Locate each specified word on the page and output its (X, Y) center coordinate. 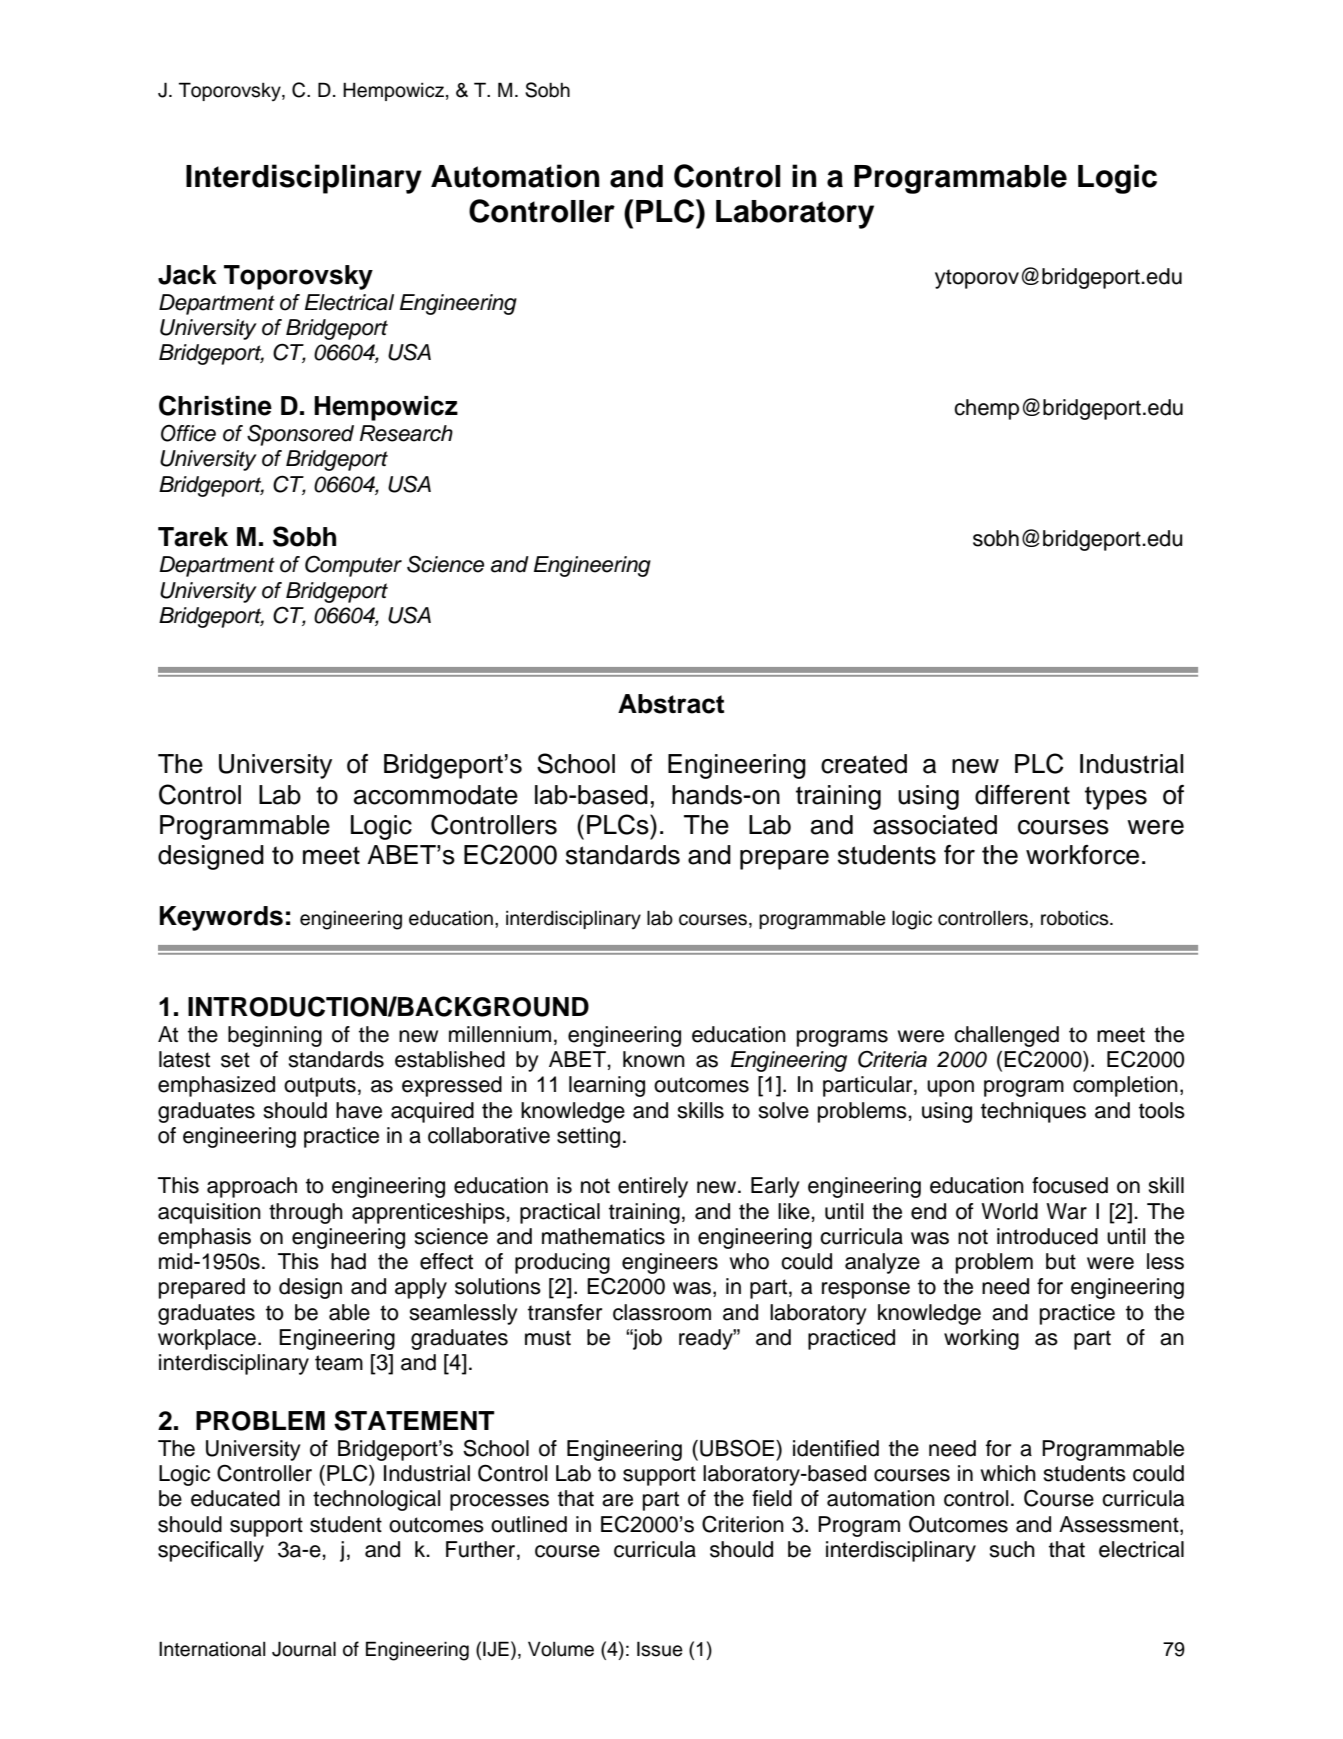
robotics (1076, 918)
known (654, 1059)
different (1022, 795)
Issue (660, 1649)
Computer (353, 566)
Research (406, 433)
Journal (304, 1649)
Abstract (671, 704)
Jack (187, 275)
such (1012, 1549)
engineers (670, 1263)
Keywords (221, 918)
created (864, 764)
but (1061, 1261)
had (348, 1261)
